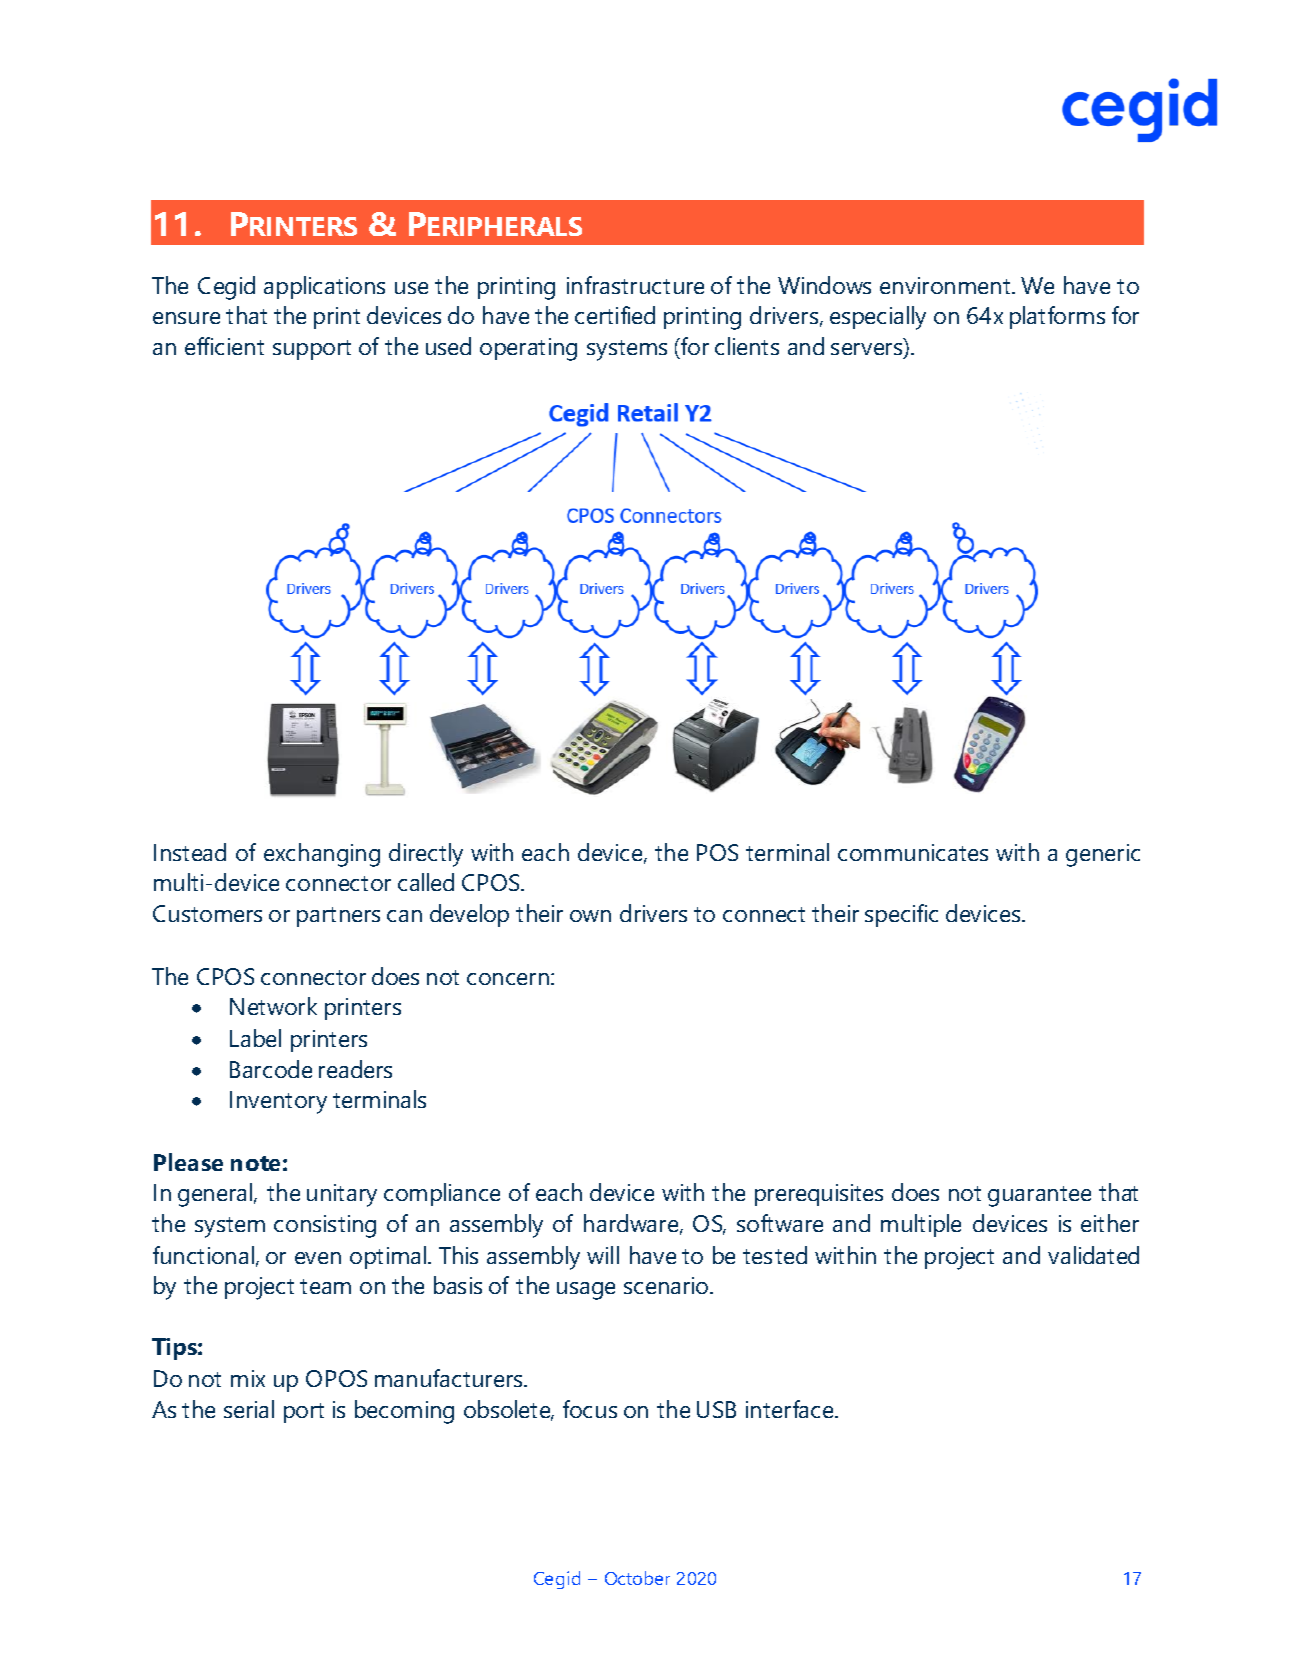  I want to click on own, so click(590, 916).
